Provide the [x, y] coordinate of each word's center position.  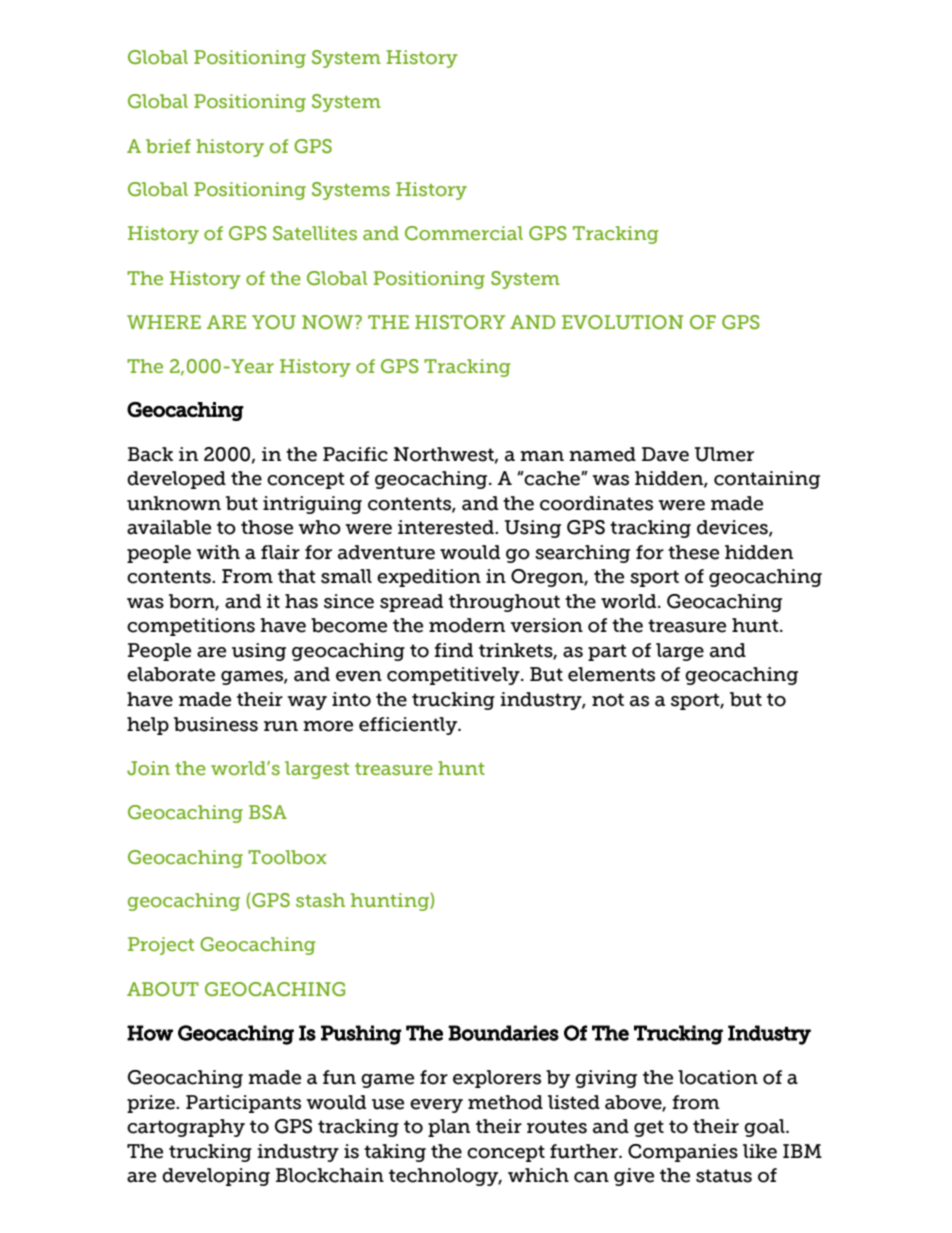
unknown [174, 503]
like [760, 1151]
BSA [268, 812]
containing [767, 480]
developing [216, 1177]
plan [449, 1128]
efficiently [409, 726]
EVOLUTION [622, 322]
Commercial [464, 233]
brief [168, 146]
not [608, 700]
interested [447, 527]
